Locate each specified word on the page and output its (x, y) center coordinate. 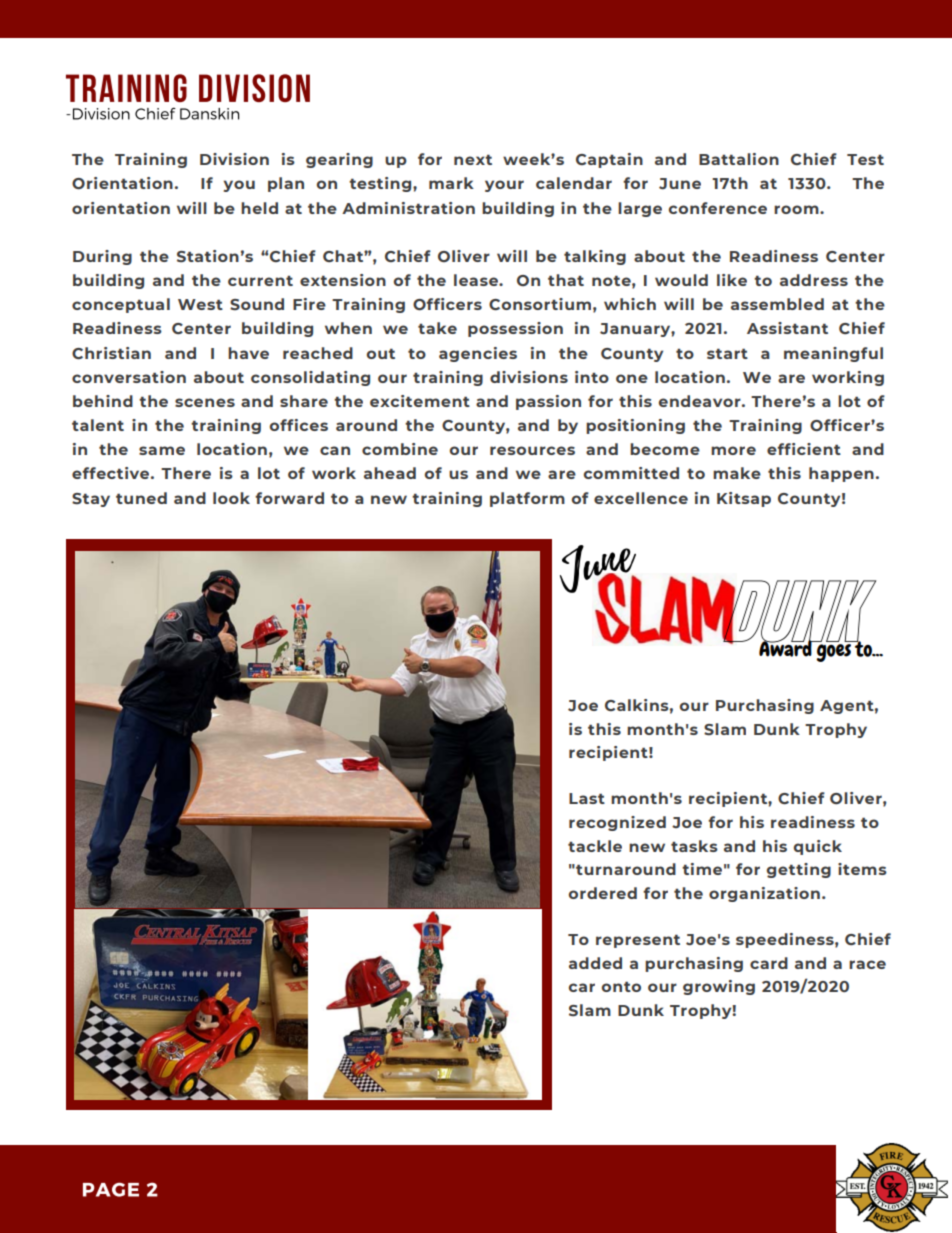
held (259, 208)
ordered (603, 893)
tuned (141, 498)
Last (587, 798)
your (504, 186)
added (595, 963)
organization (764, 894)
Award (786, 647)
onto (621, 986)
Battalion (739, 159)
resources (532, 450)
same (162, 450)
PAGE (111, 1190)
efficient (804, 449)
